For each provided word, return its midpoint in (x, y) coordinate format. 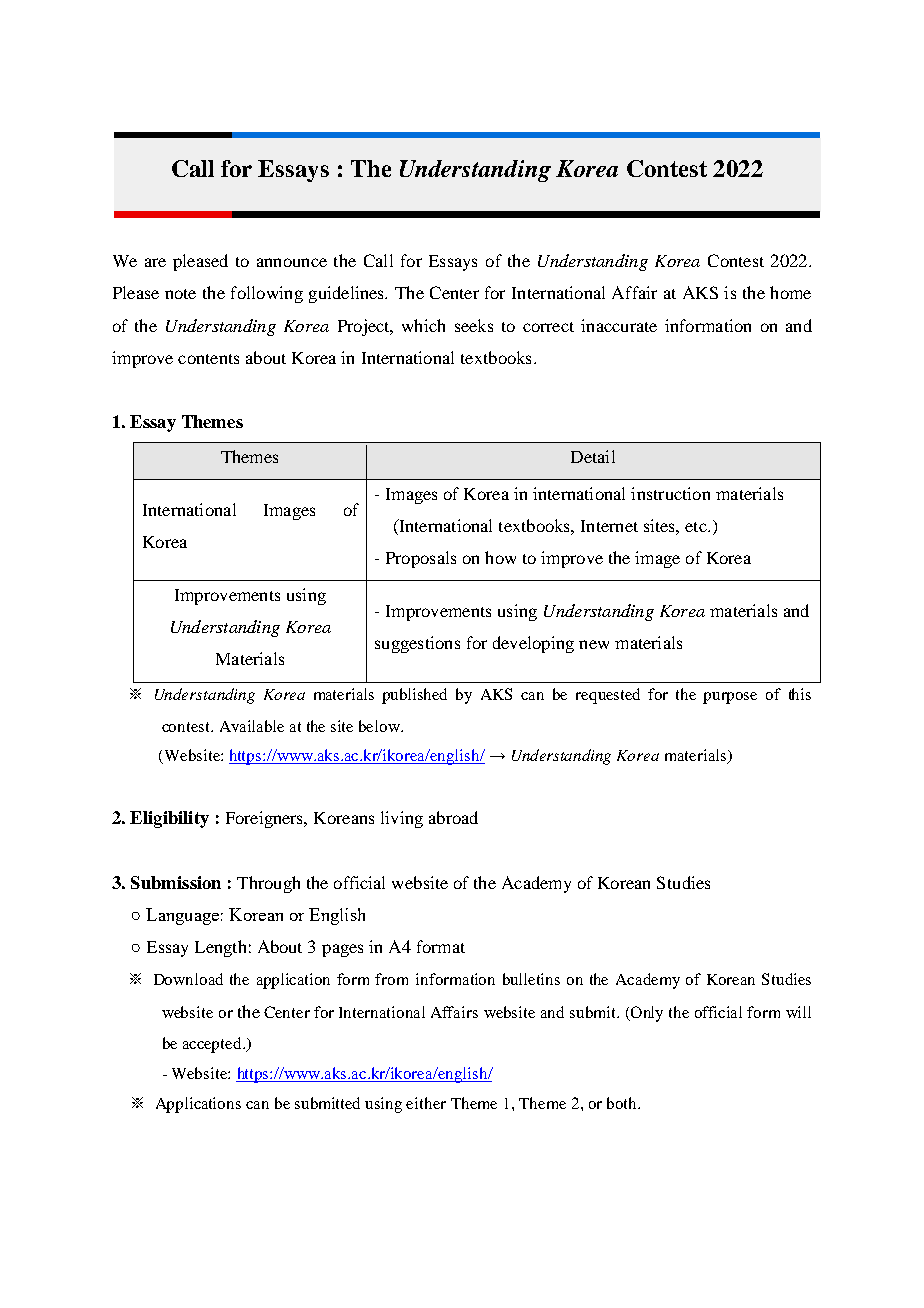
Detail (593, 456)
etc (697, 527)
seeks (474, 325)
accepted (213, 1045)
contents (208, 359)
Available (252, 726)
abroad (453, 817)
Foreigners (266, 819)
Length (220, 948)
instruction (670, 493)
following (267, 294)
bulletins (531, 979)
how (500, 557)
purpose (730, 698)
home (790, 292)
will (798, 1012)
